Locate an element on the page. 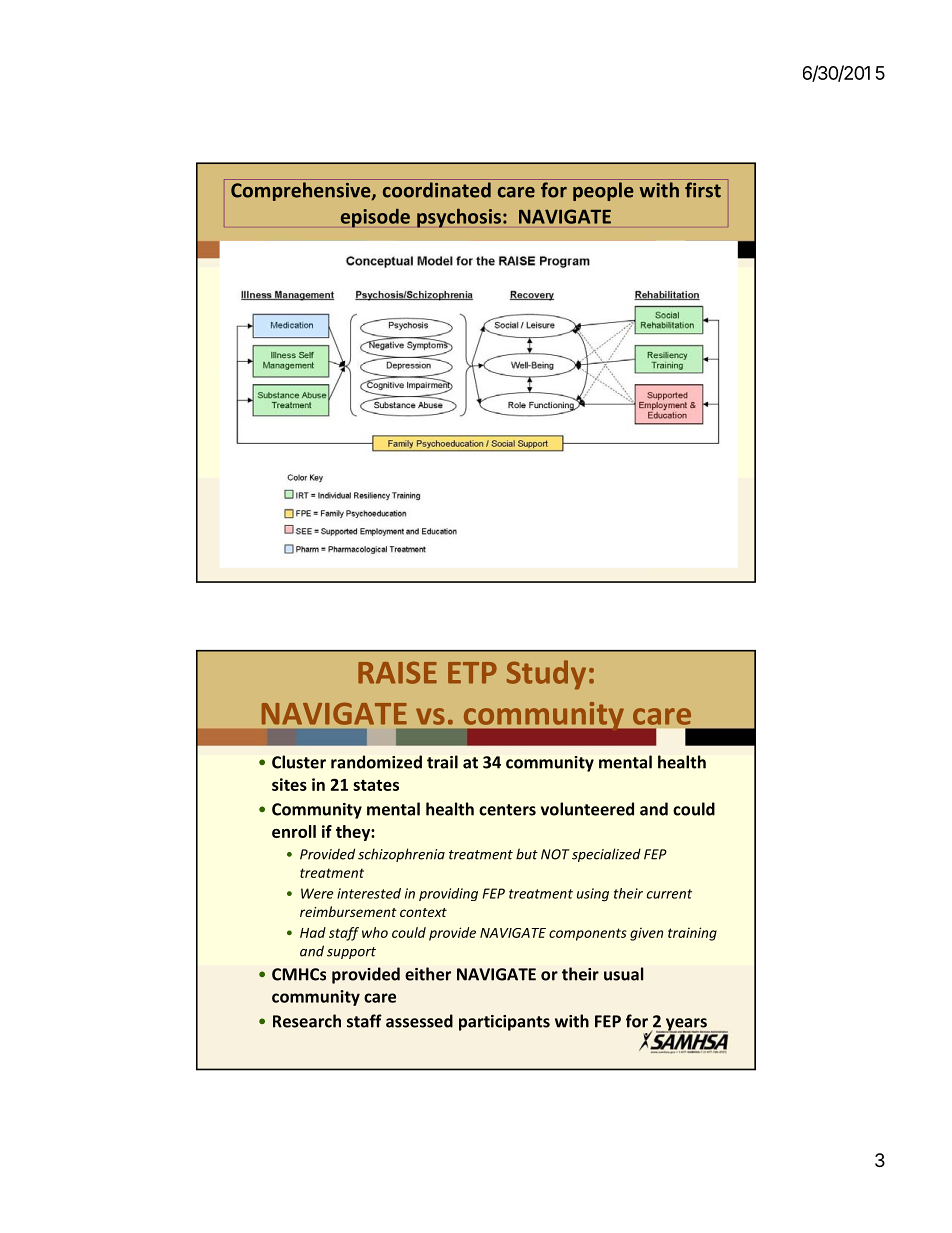  coordinated is located at coordinates (437, 190).
